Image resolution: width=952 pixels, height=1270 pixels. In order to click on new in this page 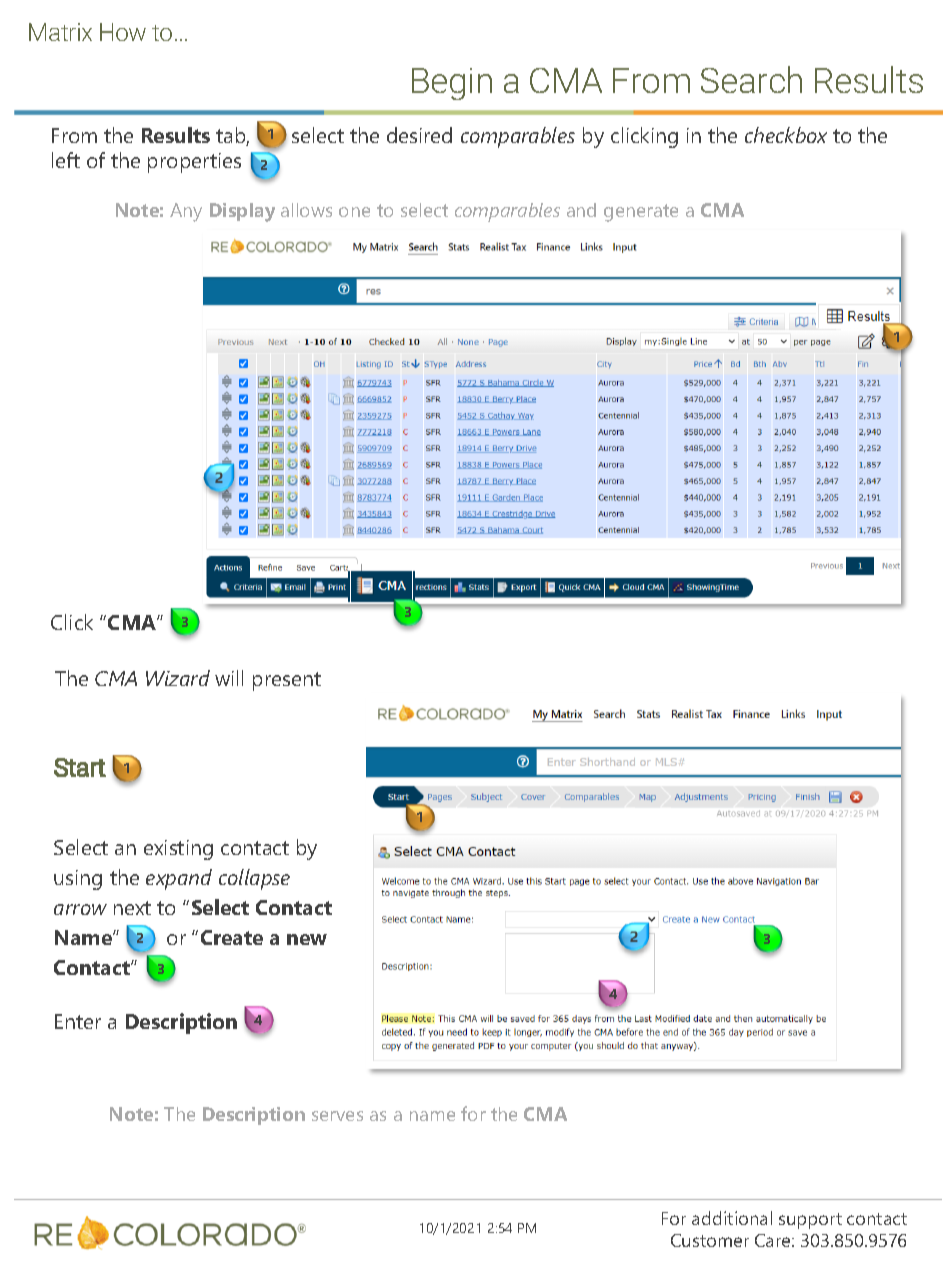, I will do `click(307, 939)`.
